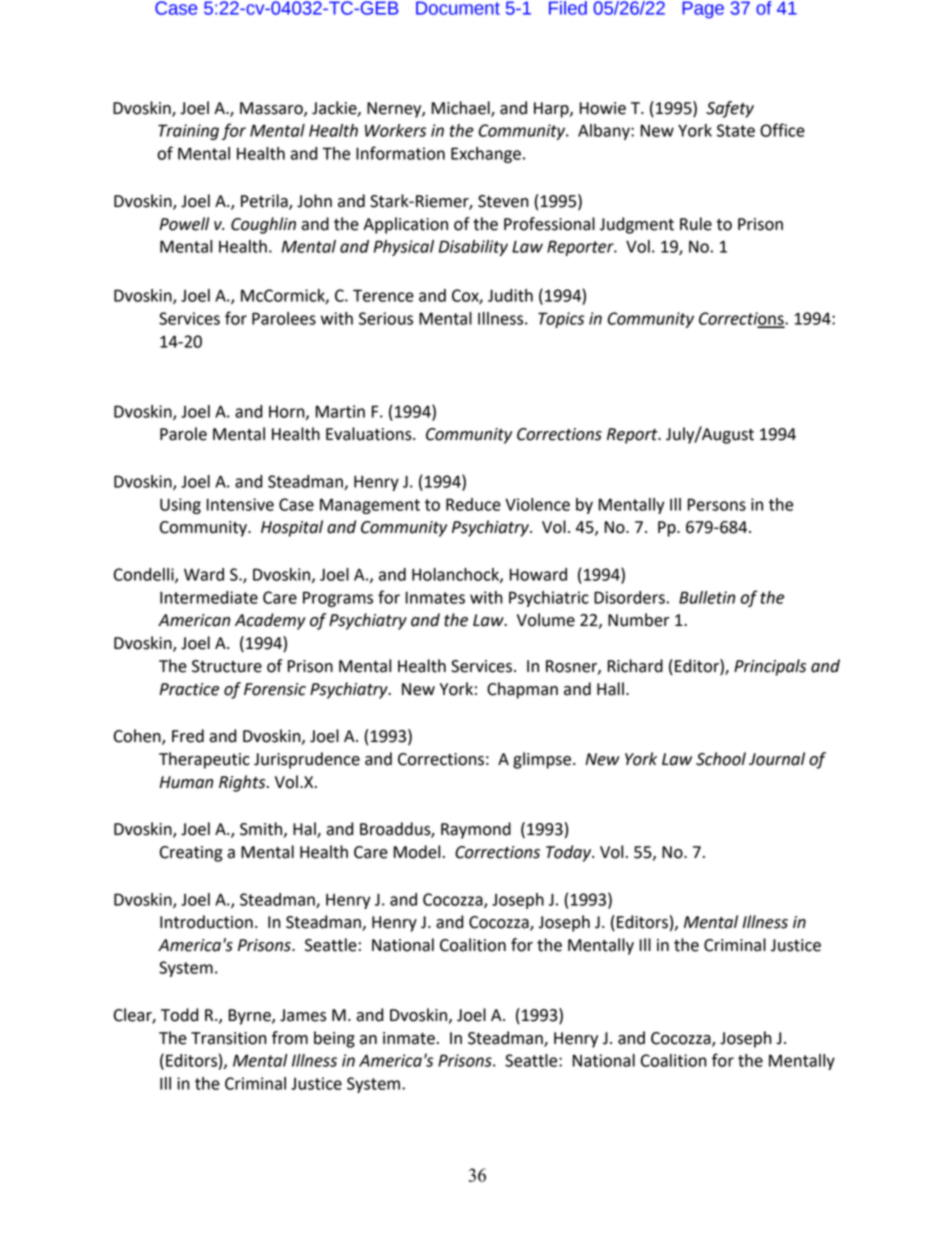 This image has height=1233, width=952. What do you see at coordinates (458, 8) in the image?
I see `Document` at bounding box center [458, 8].
